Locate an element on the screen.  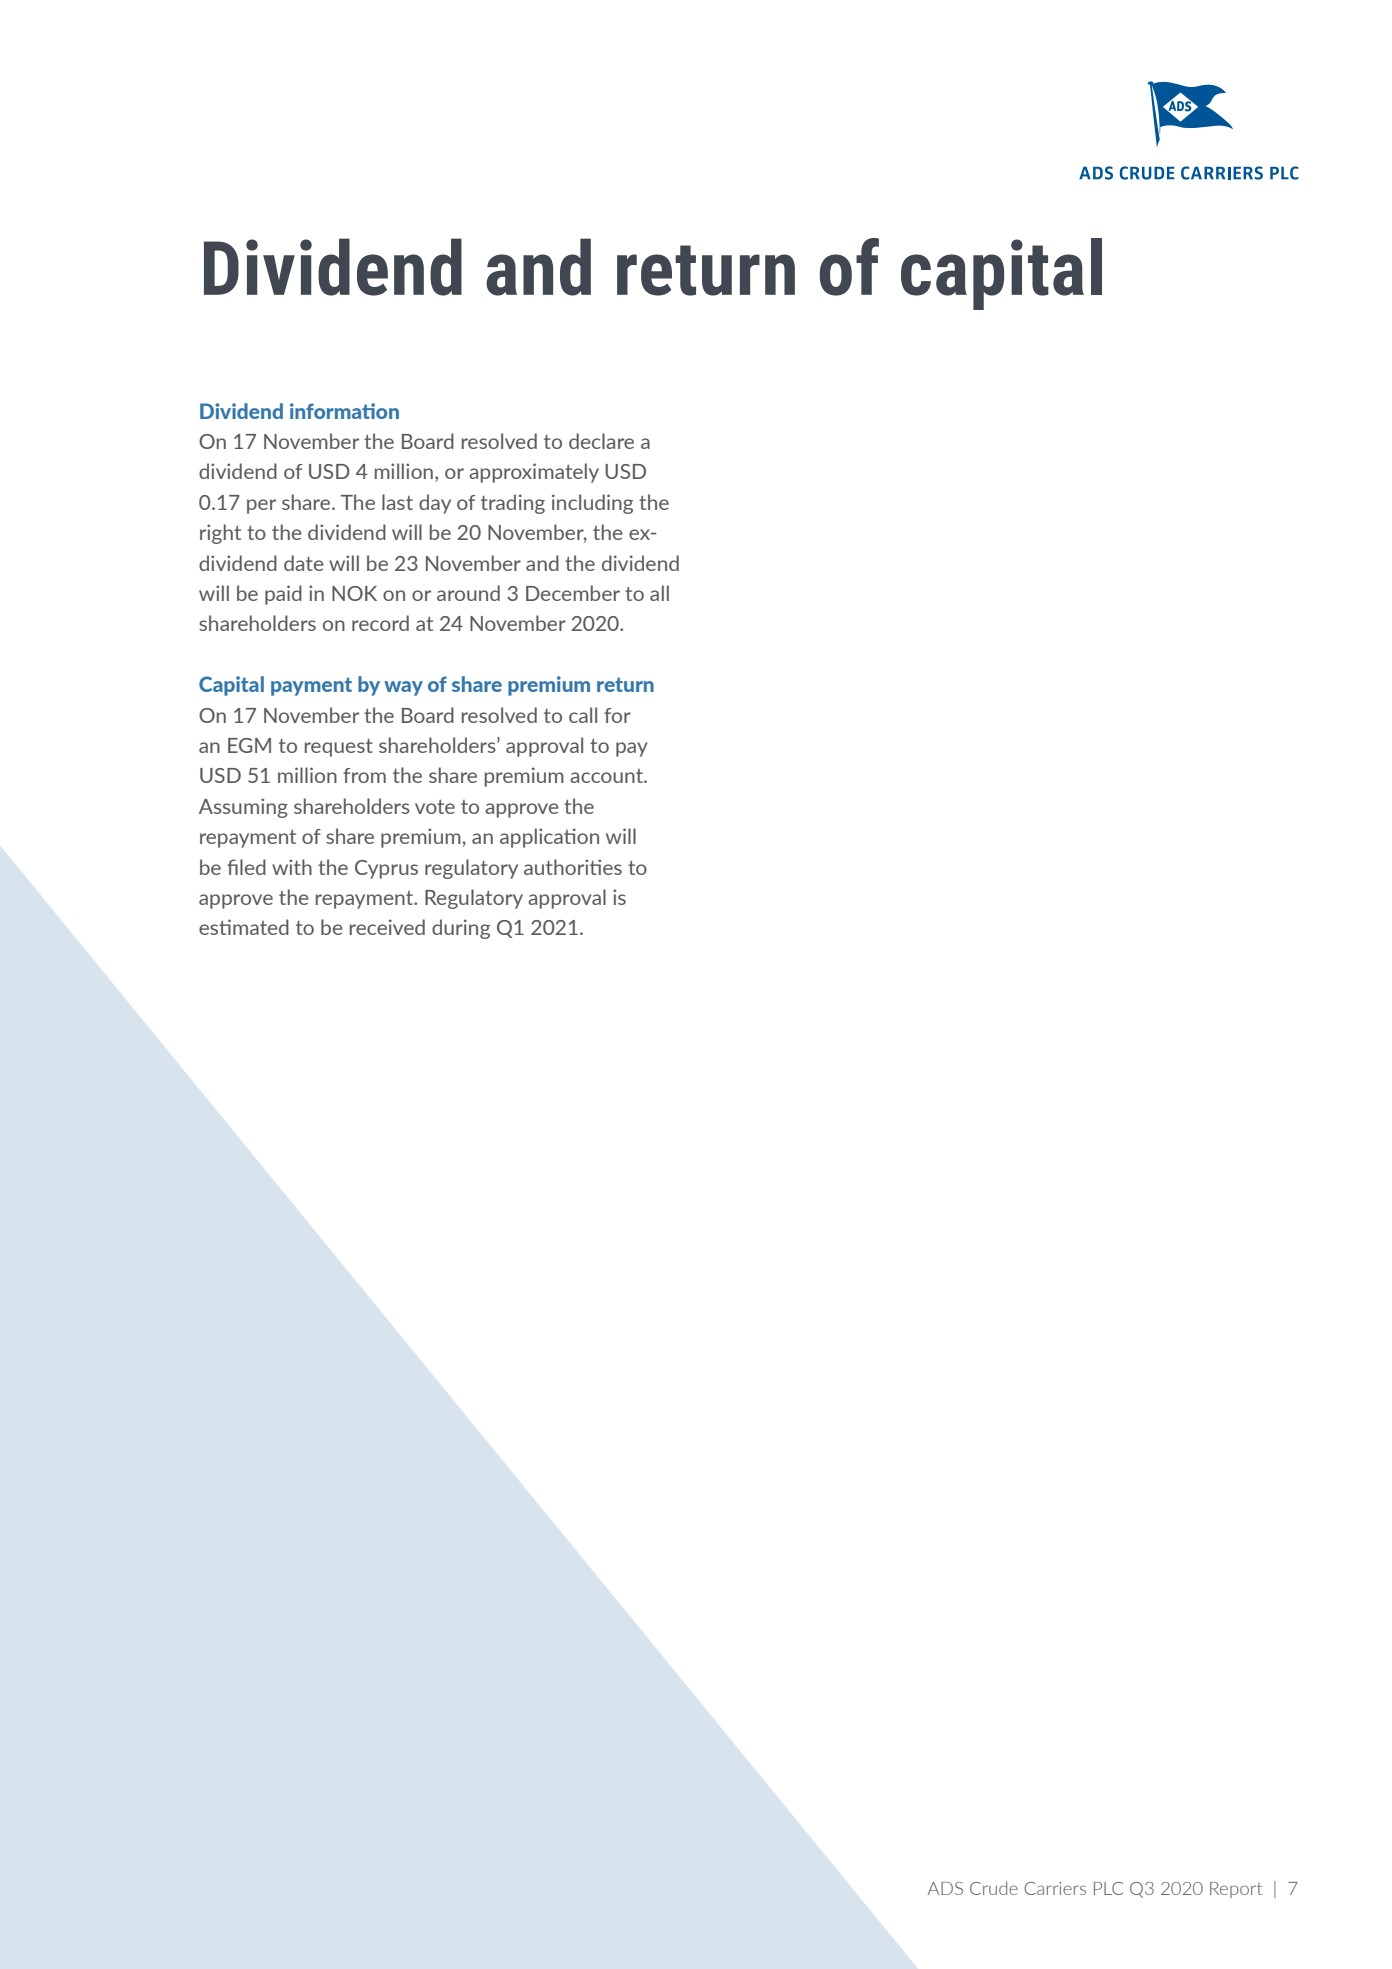
call is located at coordinates (583, 715).
